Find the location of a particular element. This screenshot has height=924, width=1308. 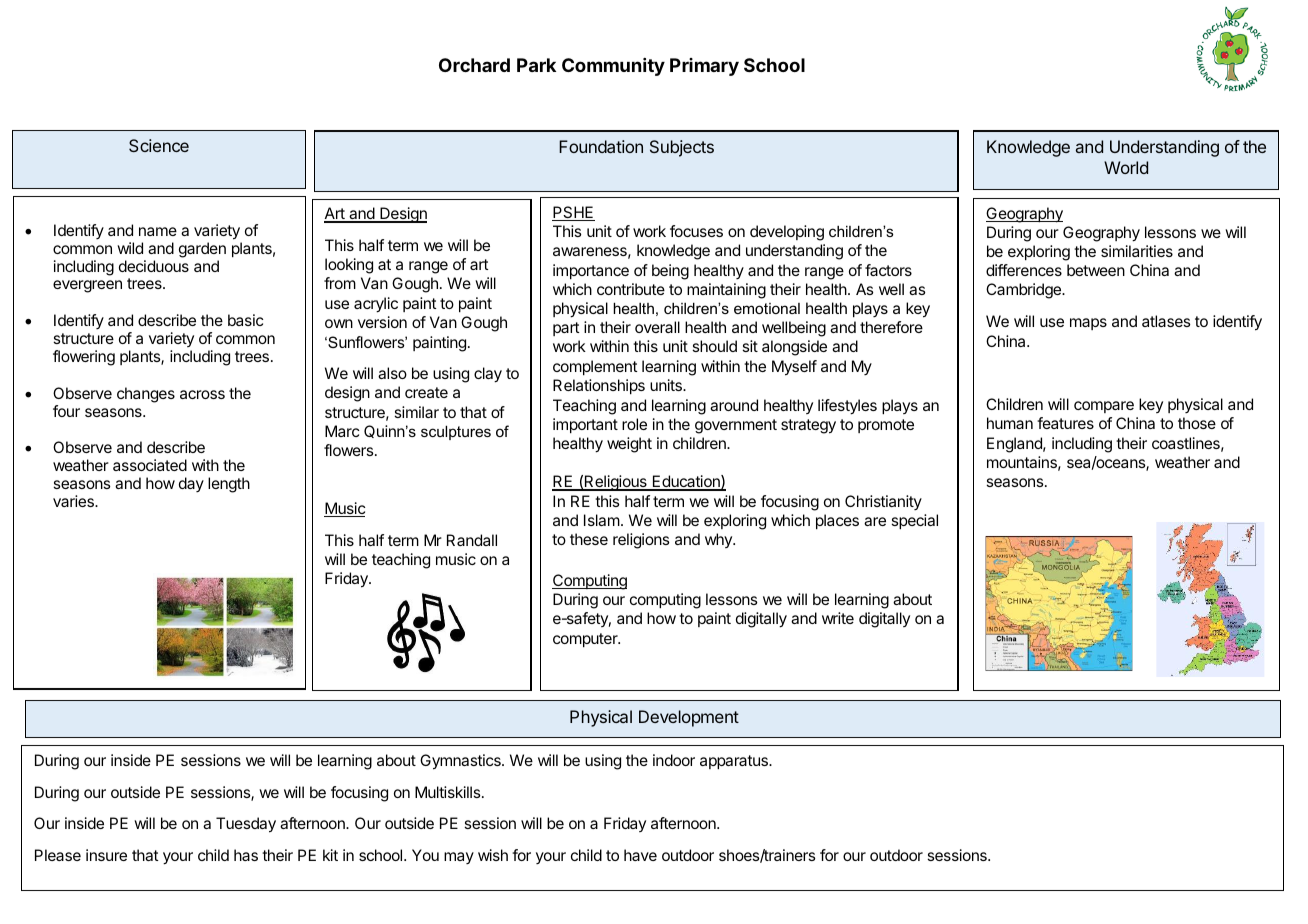

Primary is located at coordinates (704, 67).
